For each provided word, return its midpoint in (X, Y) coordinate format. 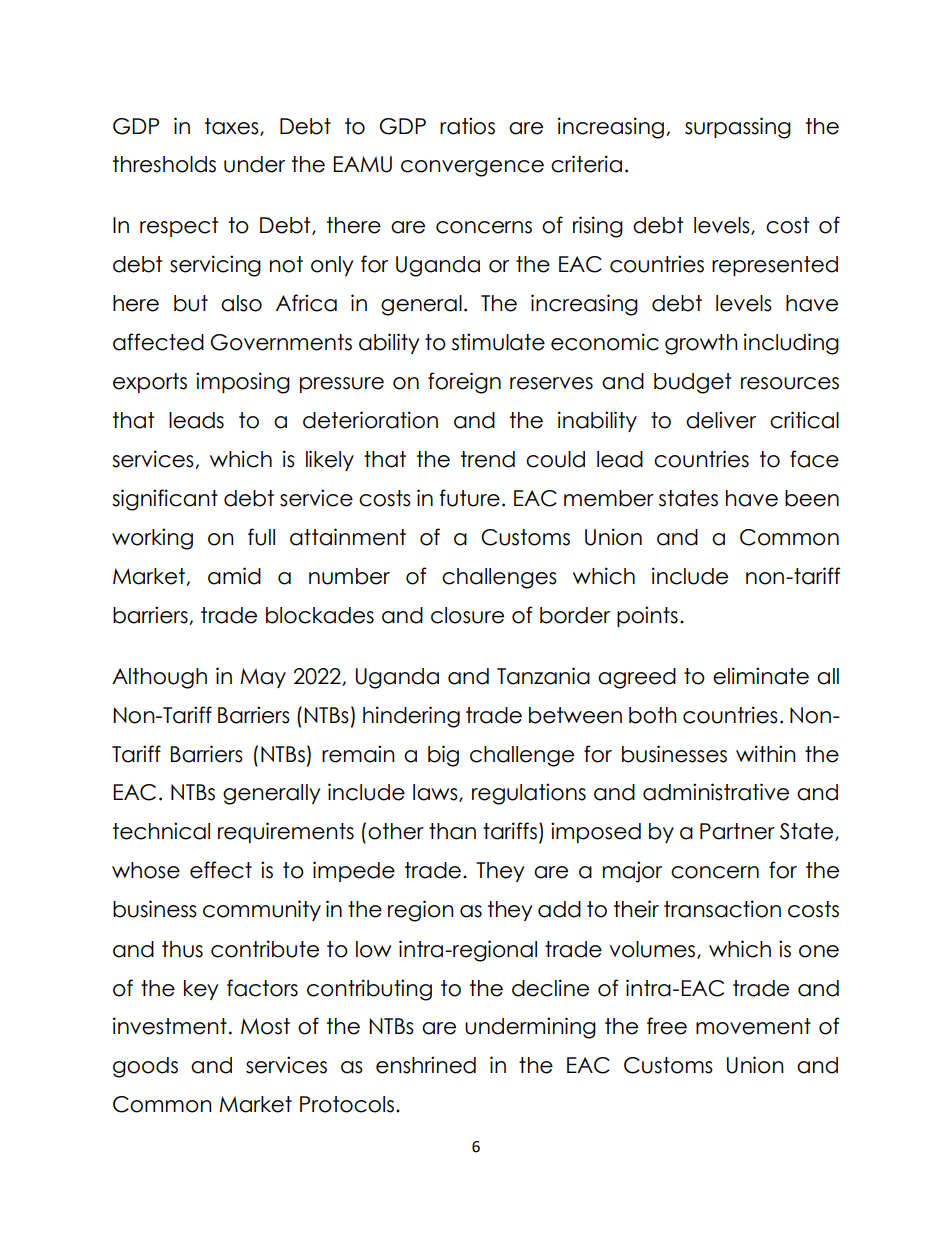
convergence (472, 168)
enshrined (426, 1065)
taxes (233, 127)
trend (488, 459)
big (443, 756)
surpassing (738, 128)
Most (265, 1026)
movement (753, 1026)
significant (165, 500)
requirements (286, 832)
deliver (721, 420)
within (766, 753)
